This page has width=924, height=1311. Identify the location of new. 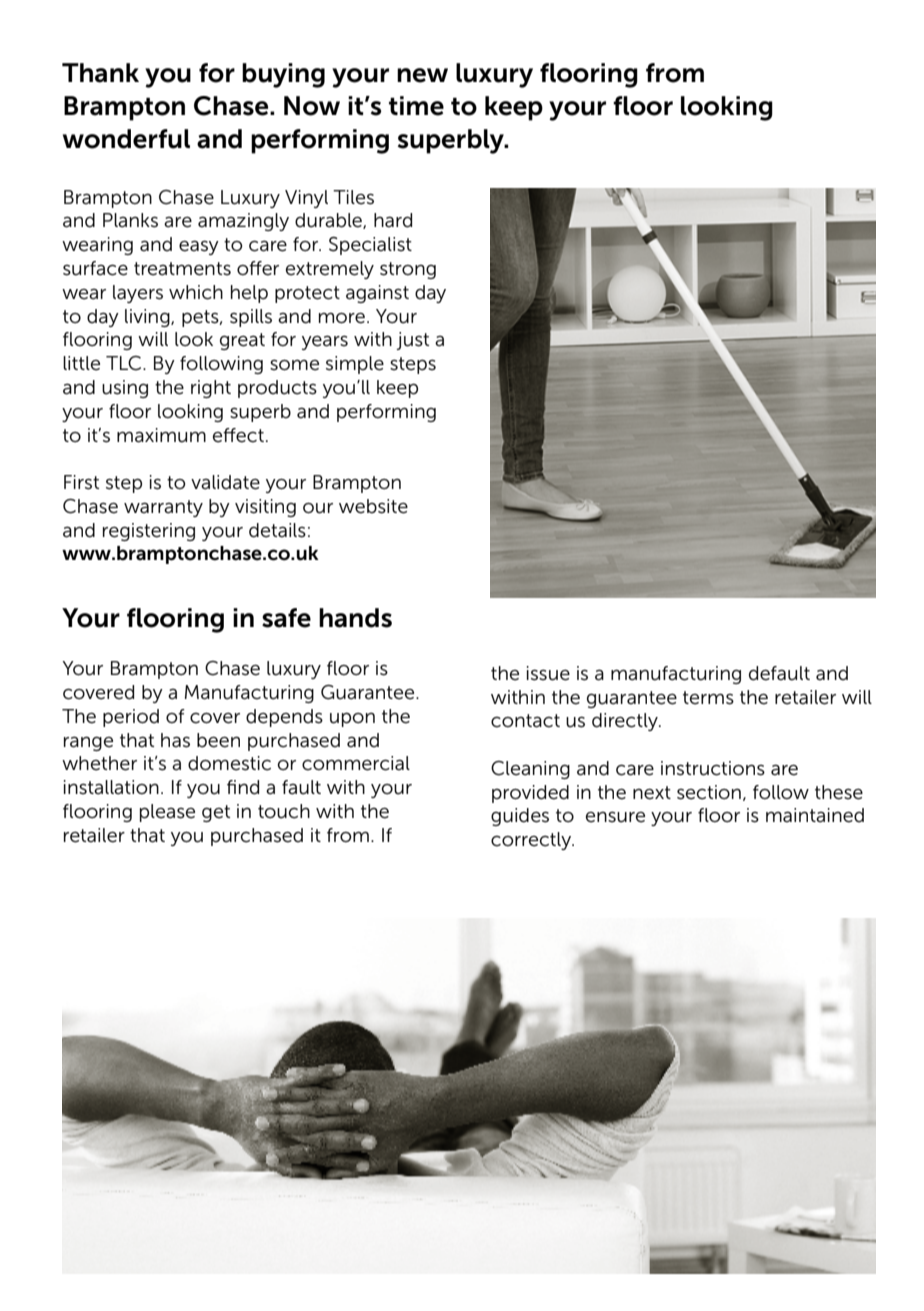
(422, 75).
